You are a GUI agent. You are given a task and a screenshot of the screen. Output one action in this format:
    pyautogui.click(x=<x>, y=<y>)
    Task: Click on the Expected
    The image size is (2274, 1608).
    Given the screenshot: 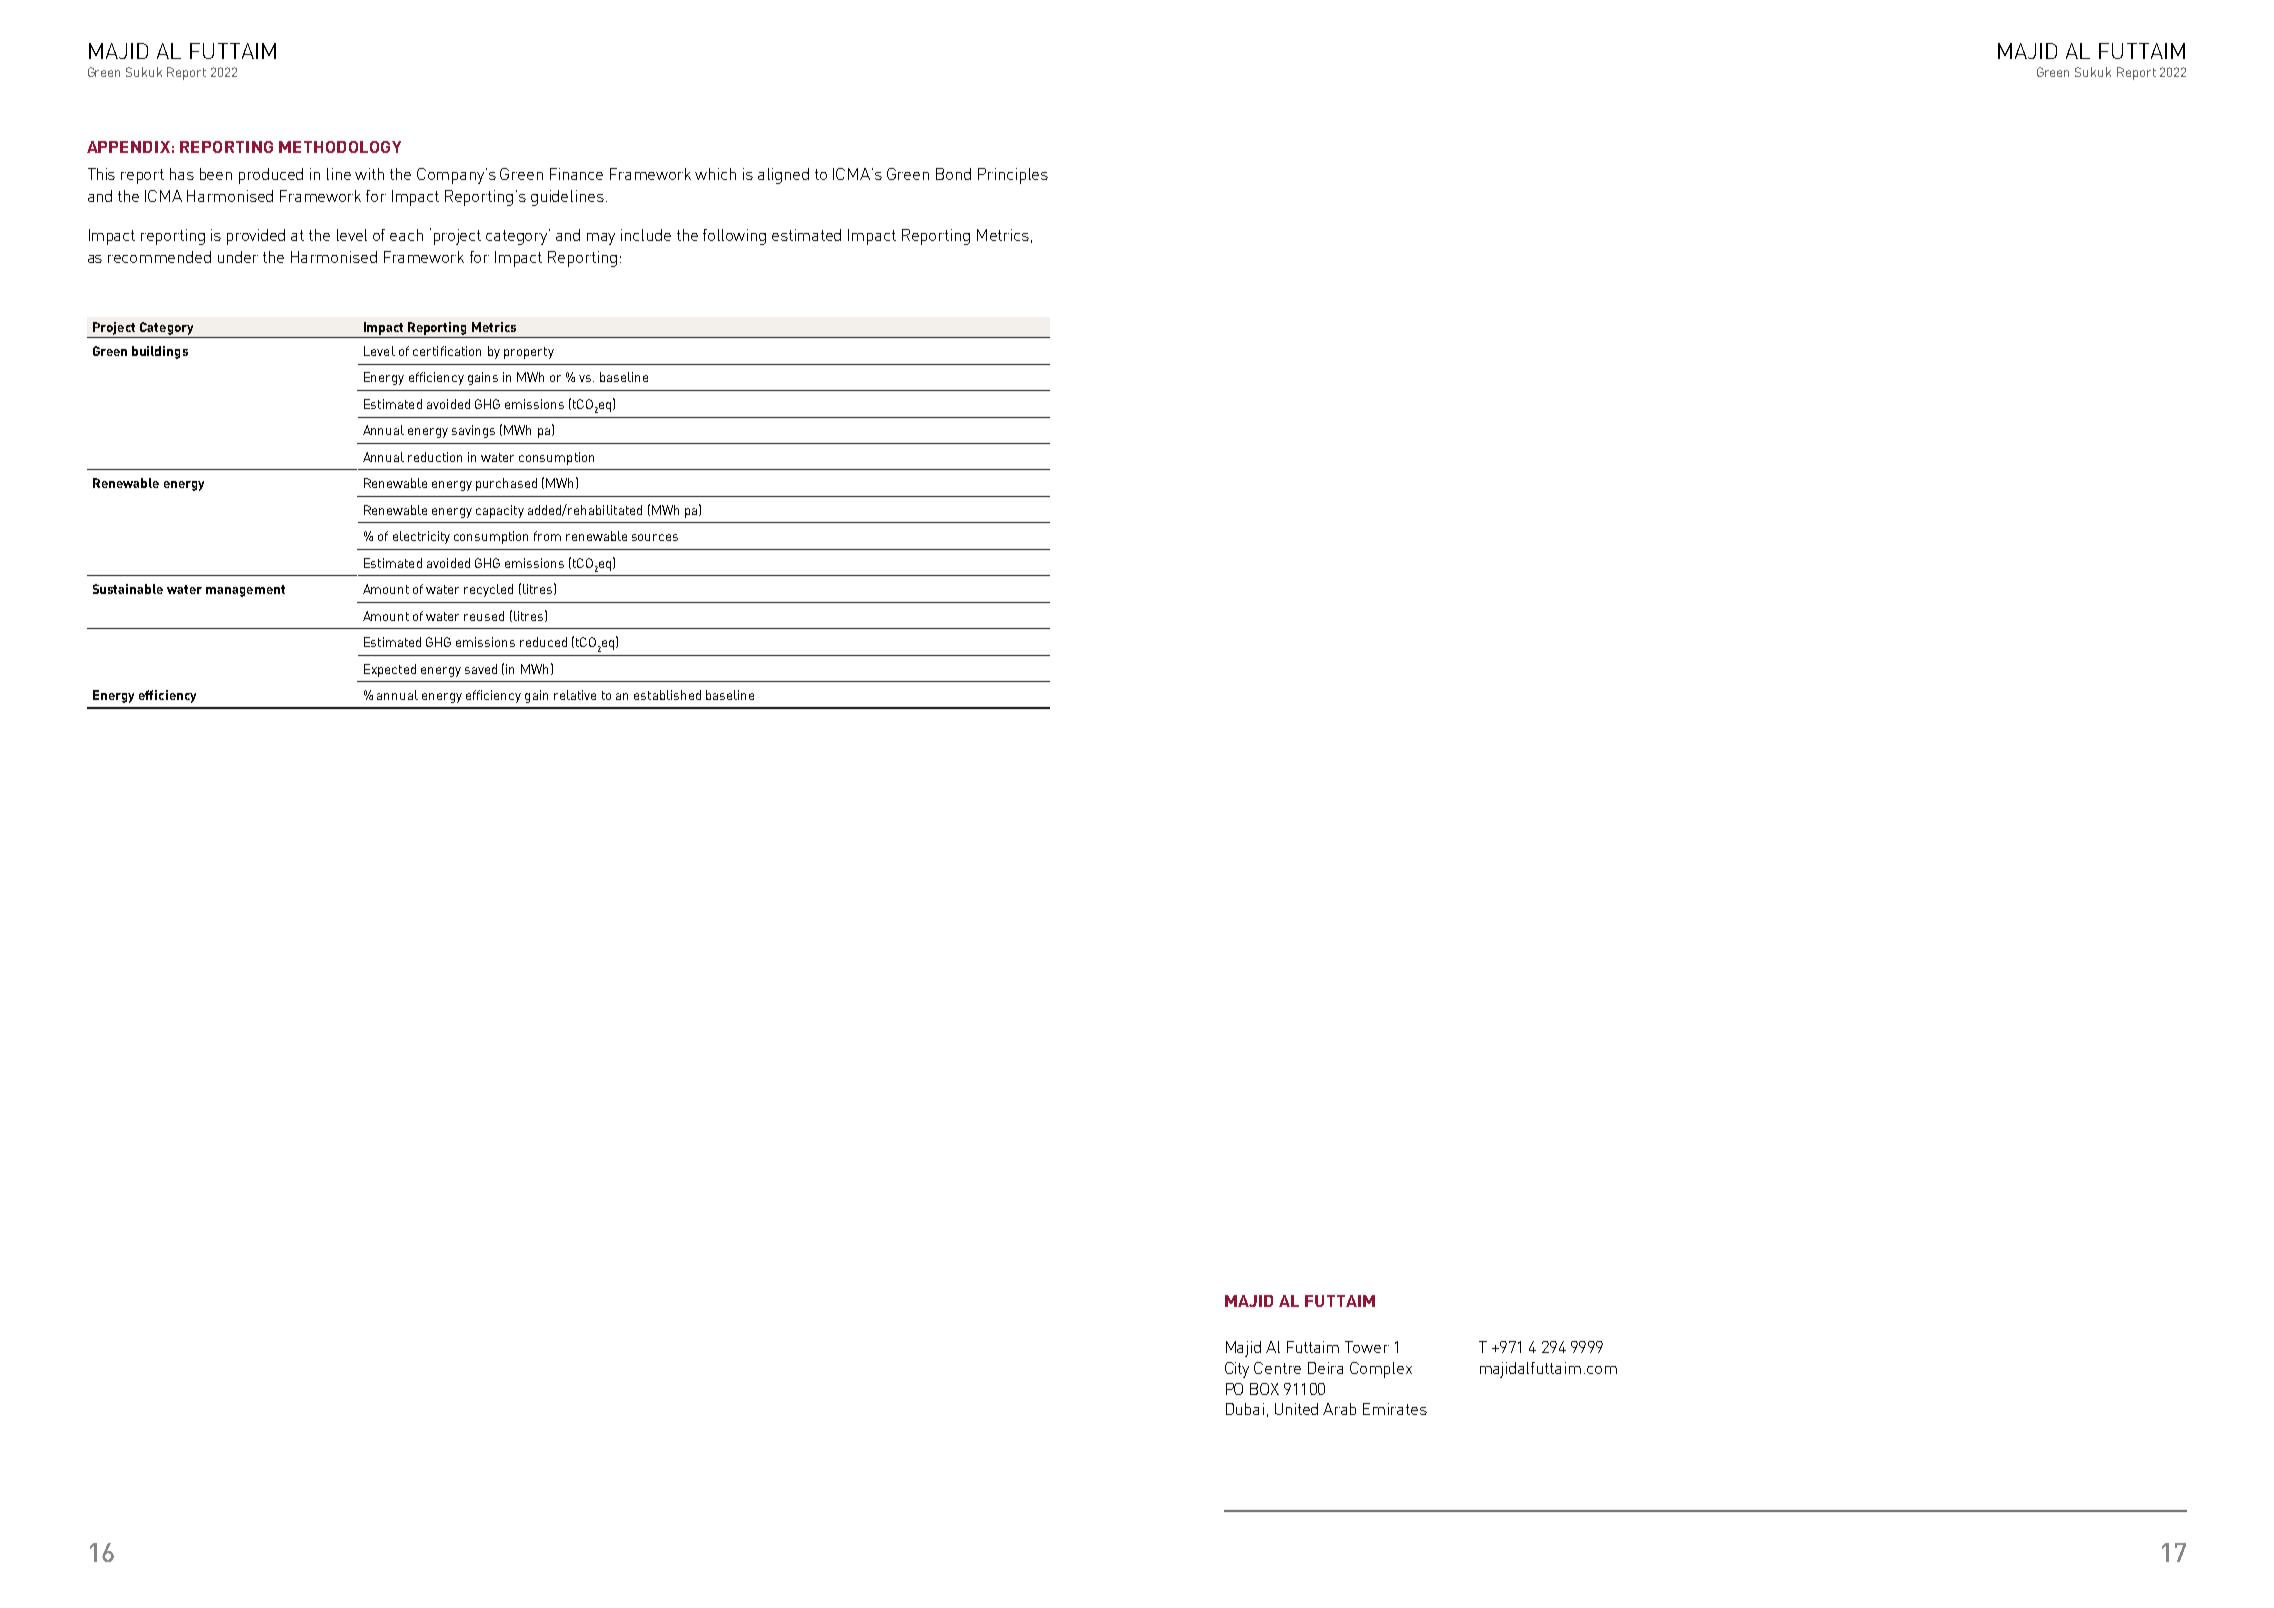 What is the action you would take?
    pyautogui.click(x=390, y=670)
